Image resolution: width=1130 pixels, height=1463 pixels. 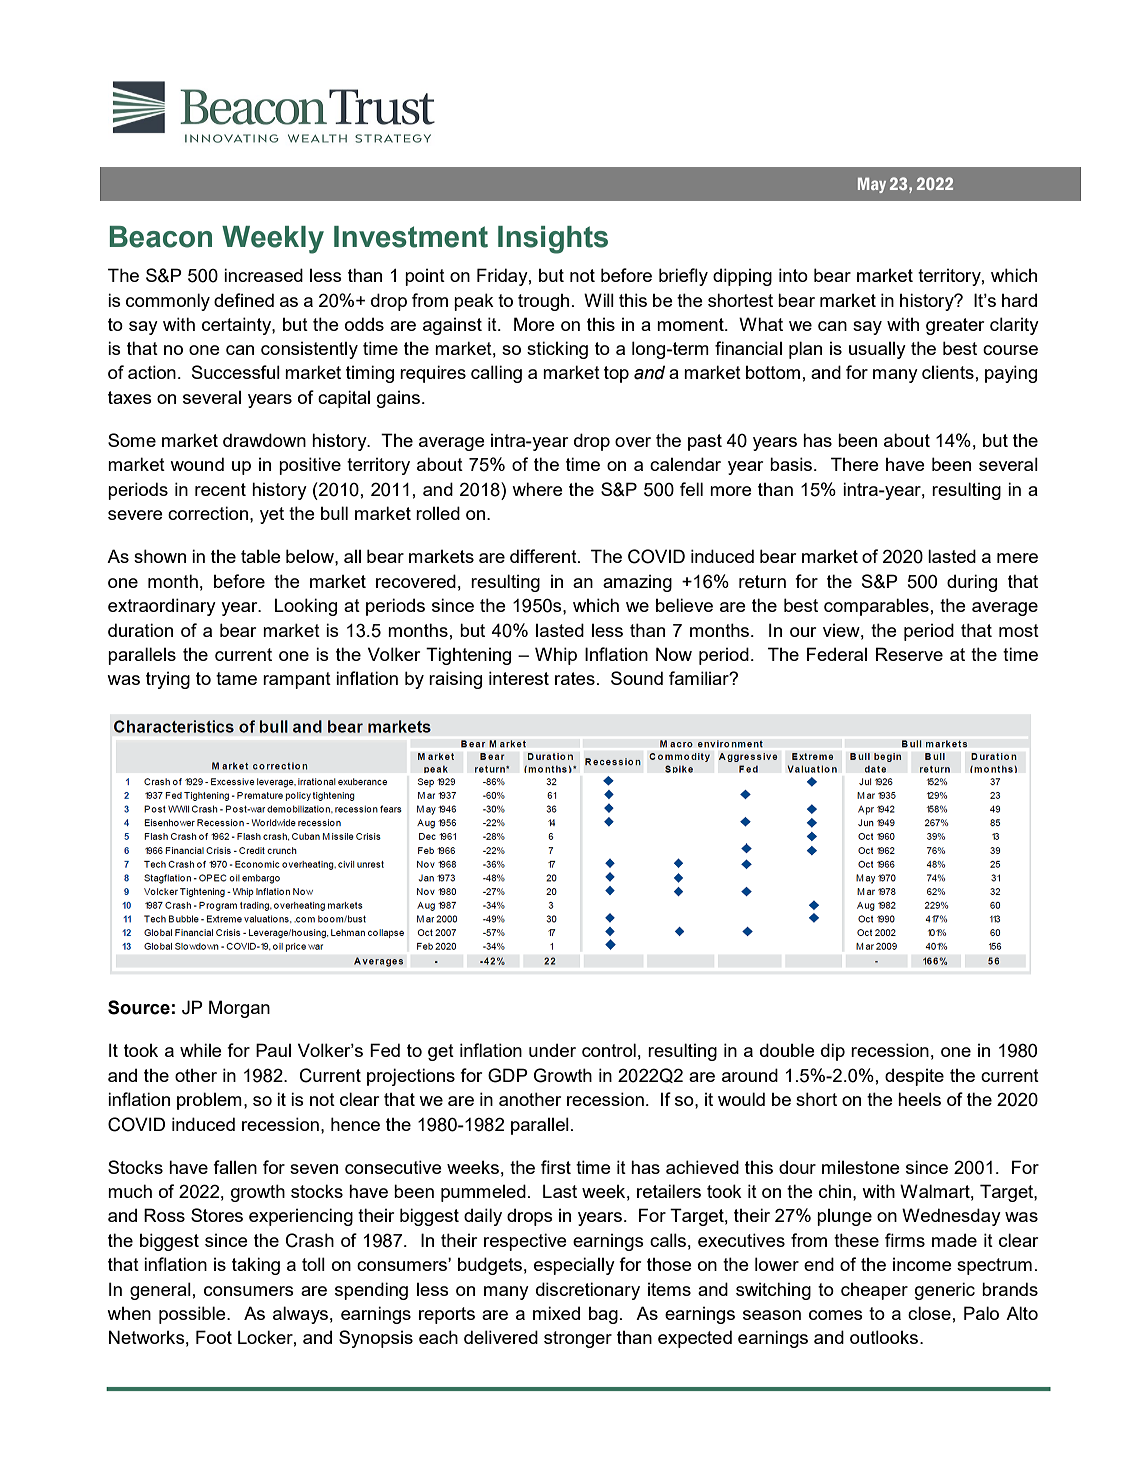 I want to click on Morgan, so click(x=239, y=1009).
